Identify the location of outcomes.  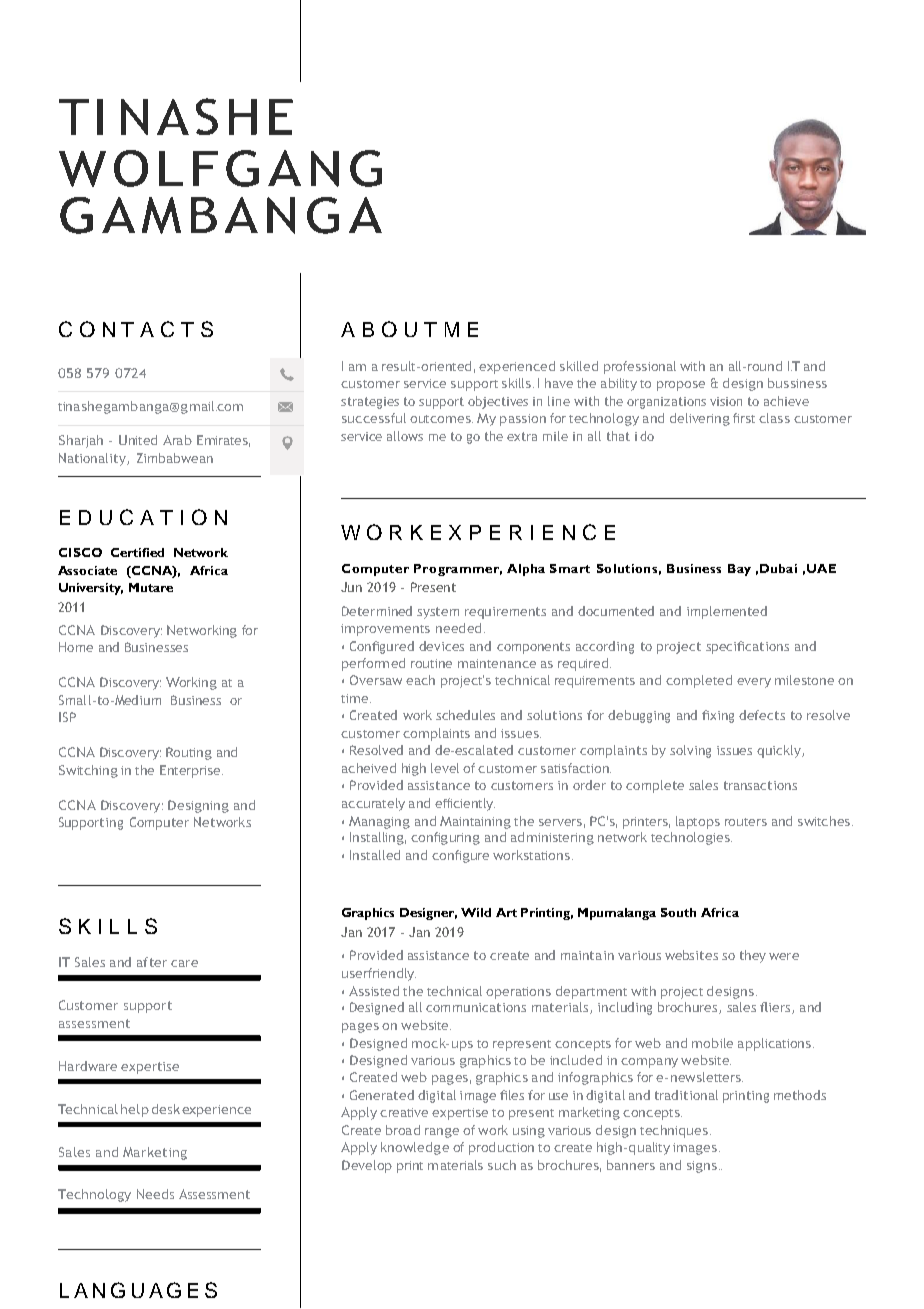
(441, 419).
